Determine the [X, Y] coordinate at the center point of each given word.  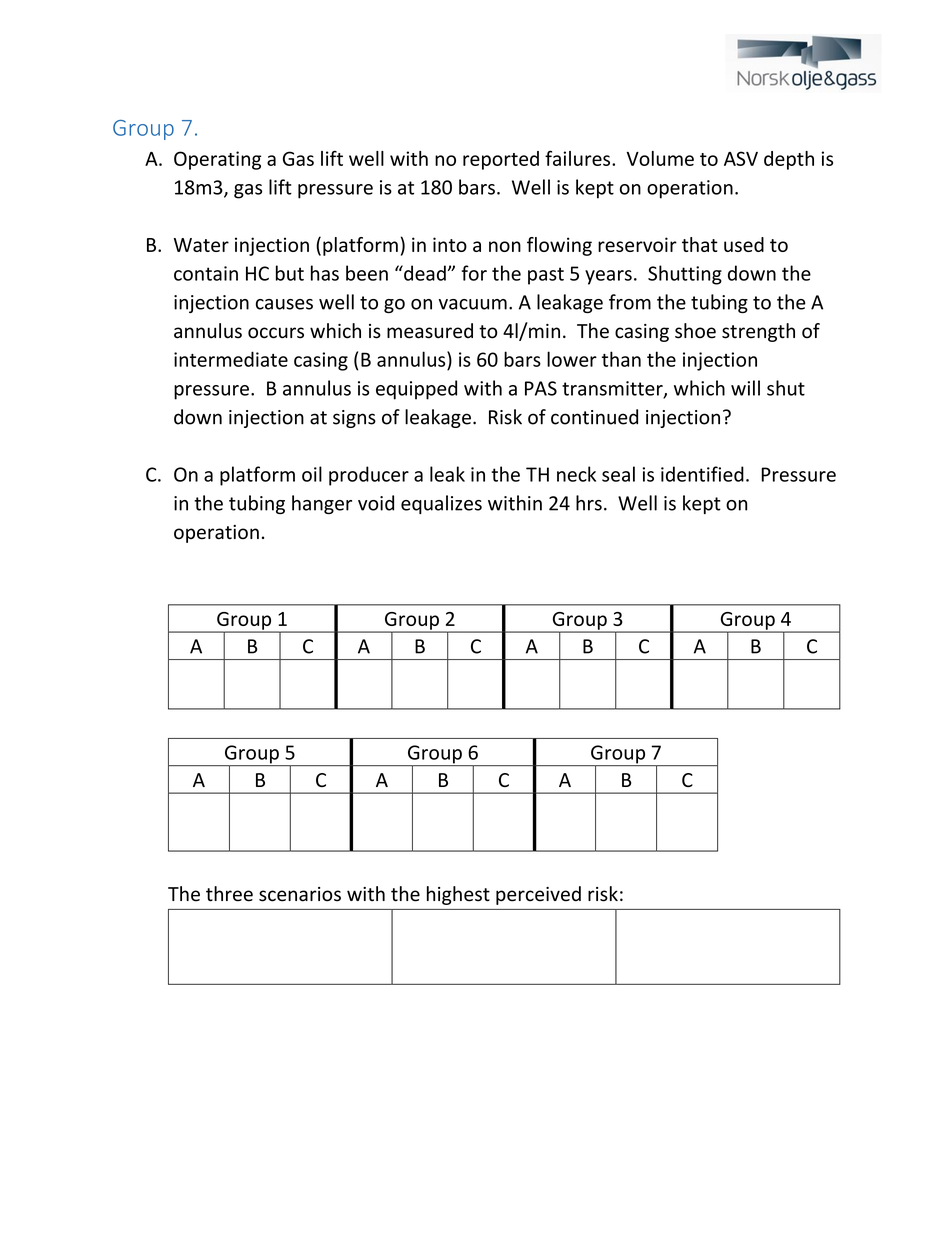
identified [702, 474]
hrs [589, 503]
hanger [322, 504]
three [229, 894]
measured [430, 331]
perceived [538, 895]
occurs [276, 333]
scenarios [300, 894]
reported [501, 160]
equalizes [441, 504]
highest [458, 895]
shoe [695, 331]
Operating [217, 160]
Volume [660, 158]
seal [618, 474]
